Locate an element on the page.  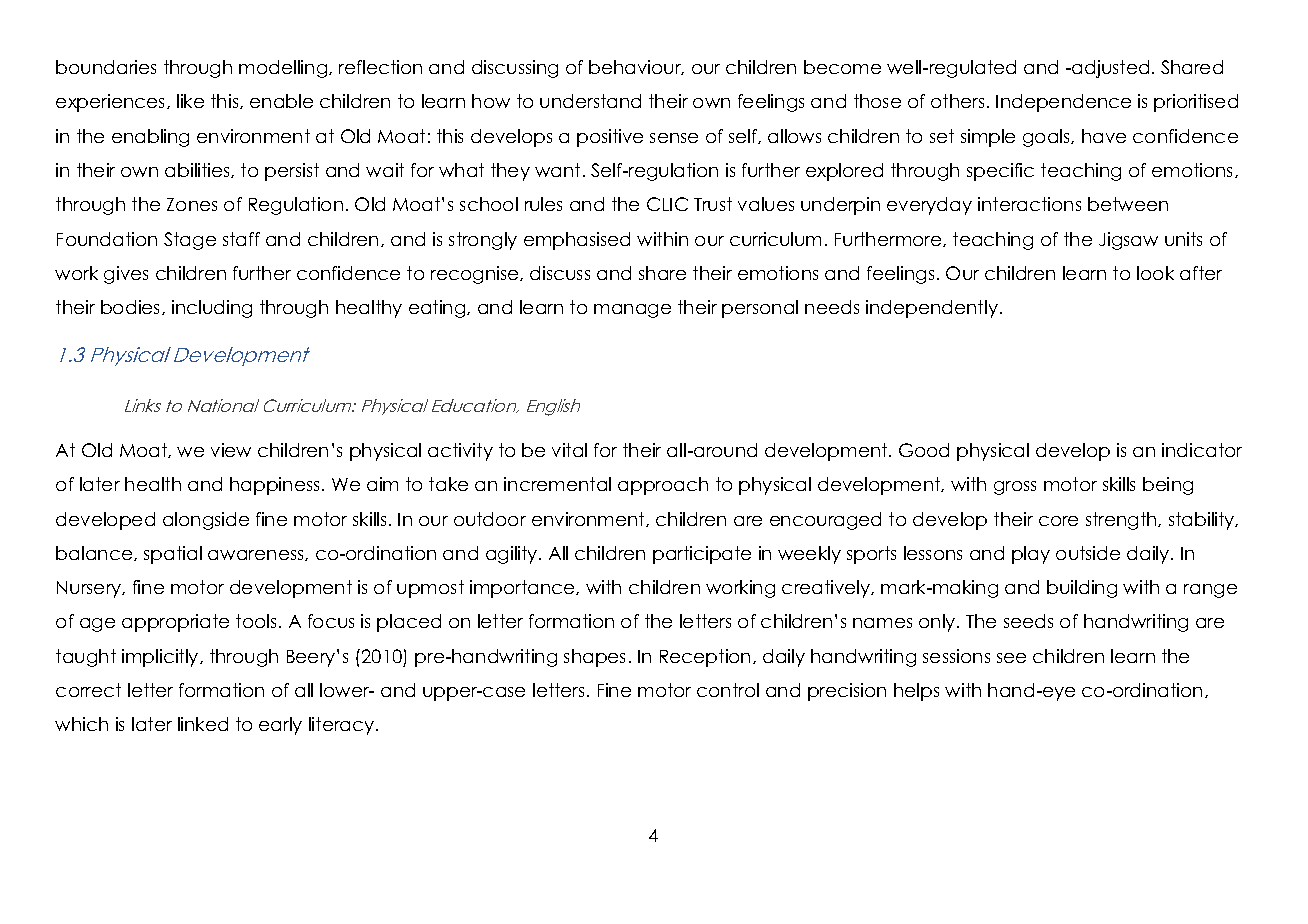
manage is located at coordinates (632, 311).
